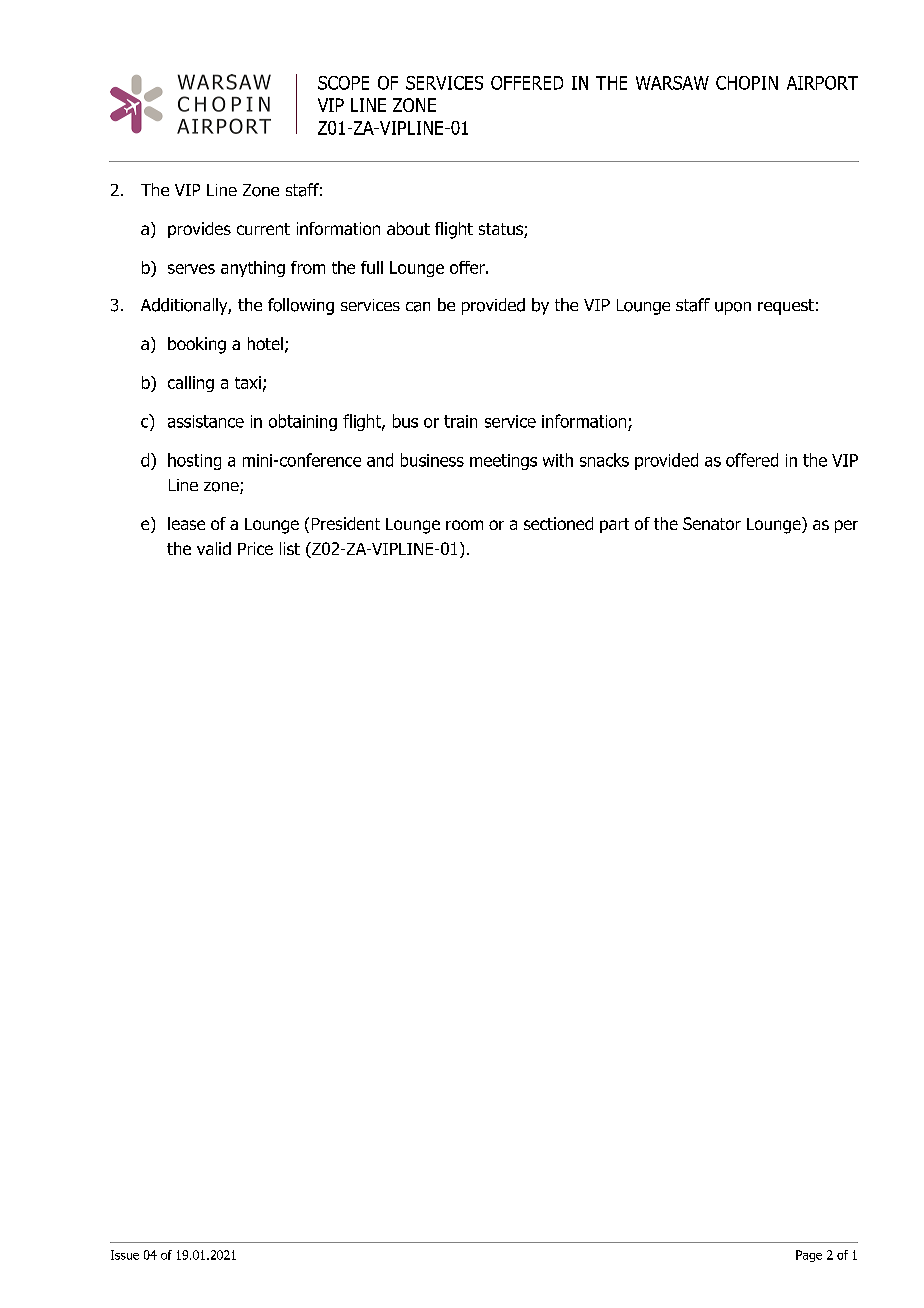 Image resolution: width=924 pixels, height=1308 pixels. What do you see at coordinates (343, 83) in the screenshot?
I see `SCOPE` at bounding box center [343, 83].
